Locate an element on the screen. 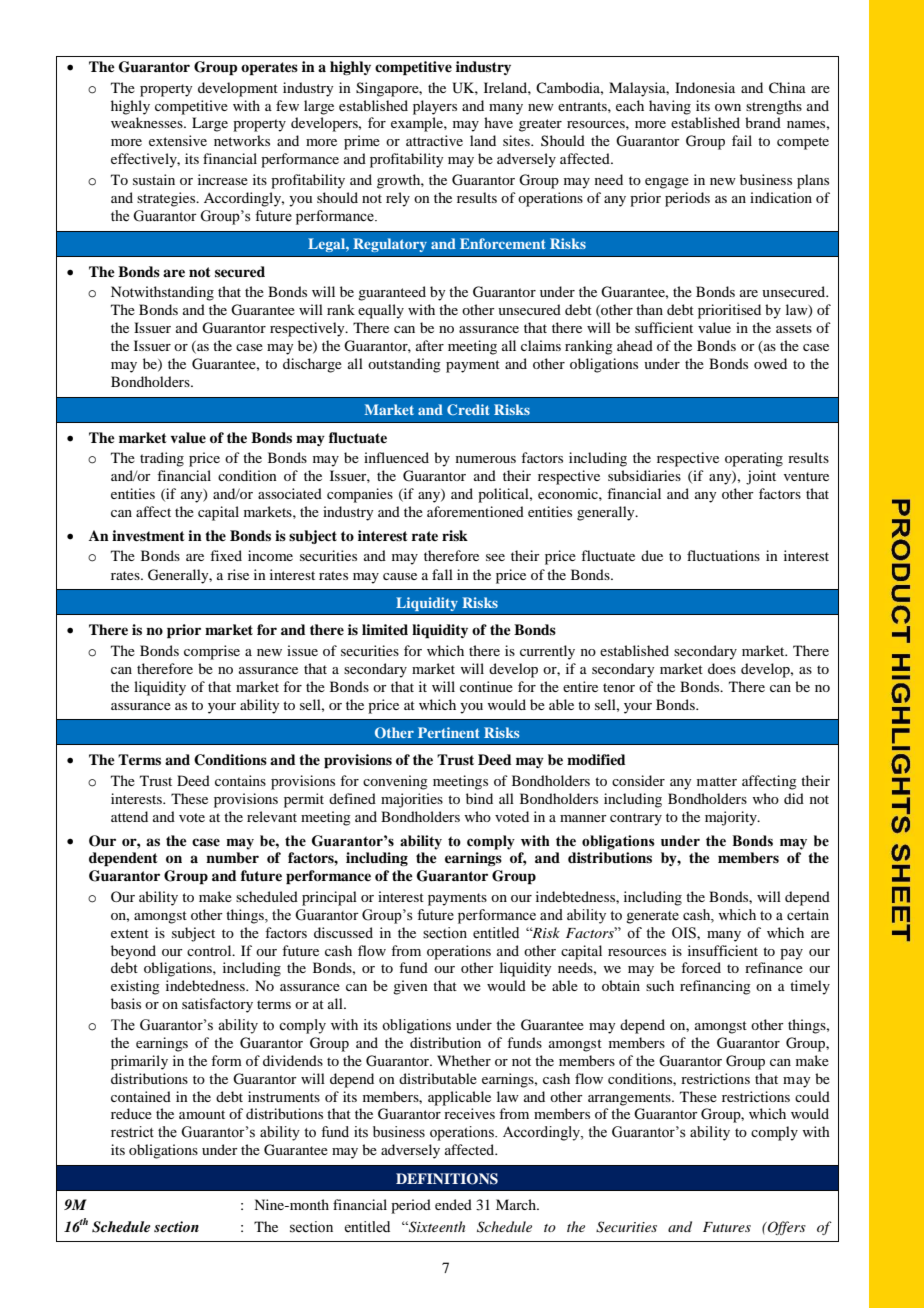 The height and width of the screenshot is (1308, 924). Offers is located at coordinates (786, 1228).
